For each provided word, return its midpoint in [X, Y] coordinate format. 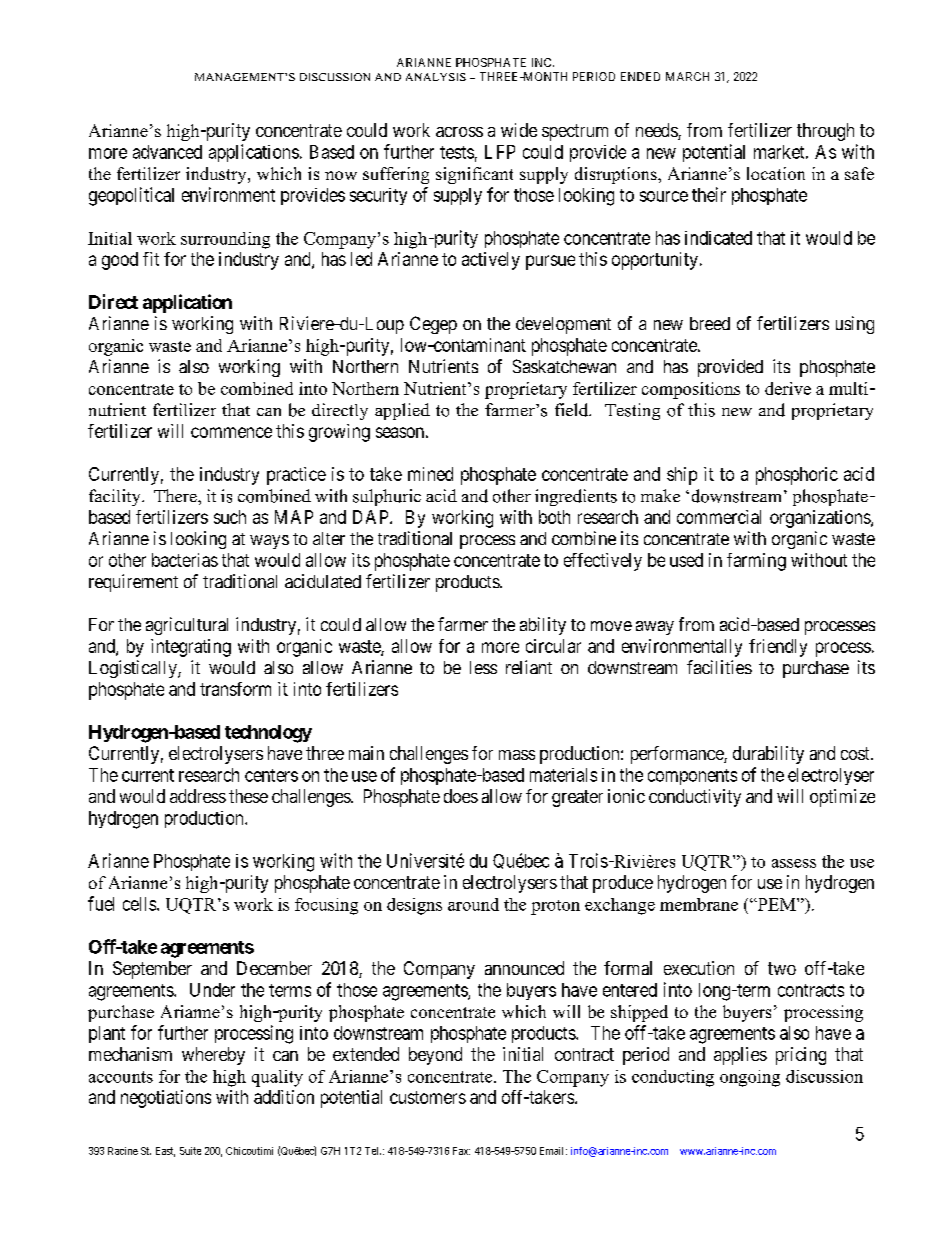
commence [231, 432]
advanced [167, 152]
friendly [778, 648]
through [825, 132]
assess [794, 863]
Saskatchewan [564, 366]
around [473, 904]
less [483, 667]
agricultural [187, 626]
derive [788, 388]
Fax [461, 1151]
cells [140, 904]
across [459, 132]
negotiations [166, 1099]
